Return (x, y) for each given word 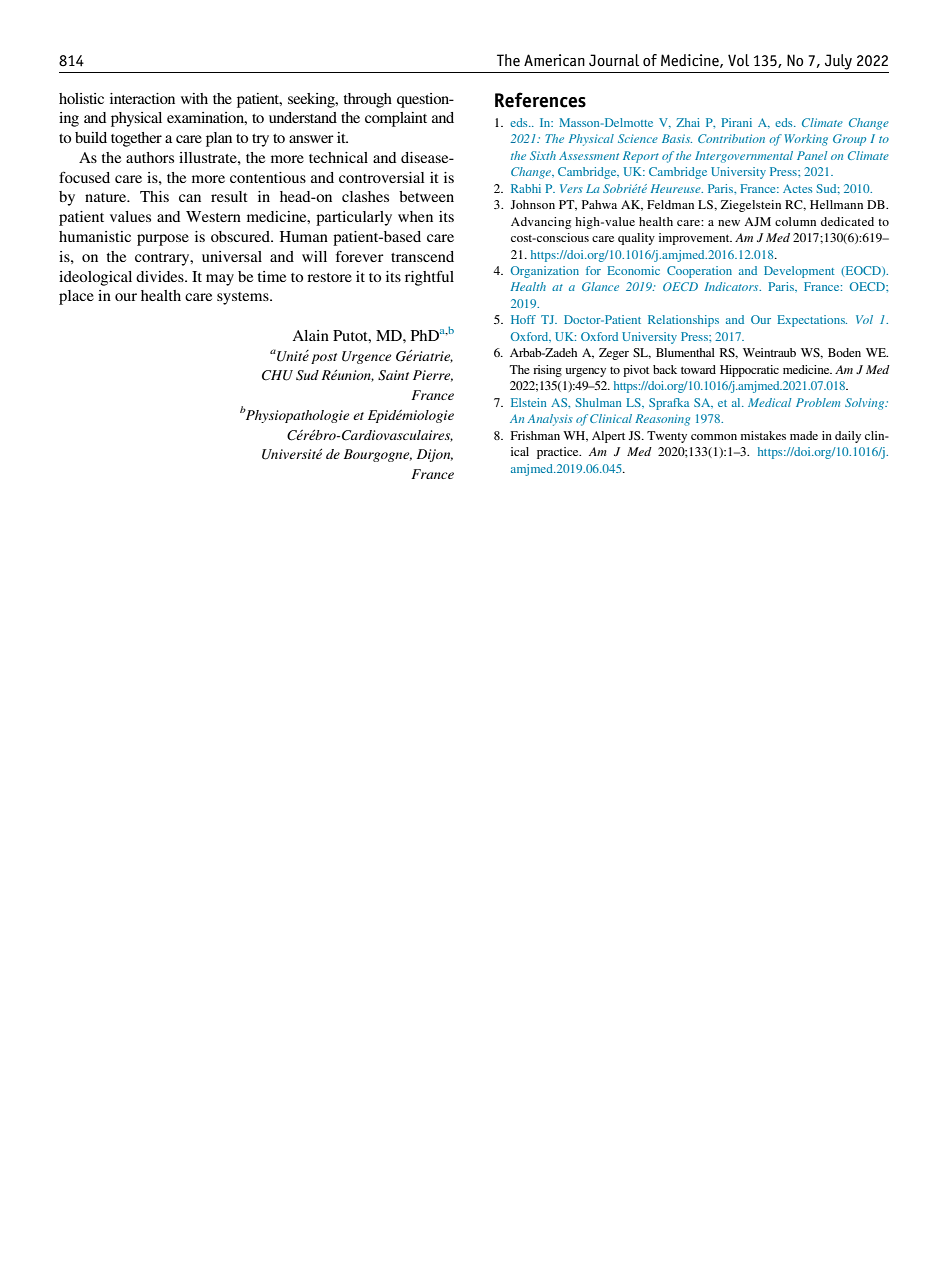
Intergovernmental (744, 157)
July (838, 62)
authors (150, 157)
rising (547, 371)
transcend (422, 256)
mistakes (763, 435)
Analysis (550, 420)
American (554, 60)
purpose (163, 240)
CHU (277, 375)
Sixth (543, 155)
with (194, 98)
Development (799, 272)
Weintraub (769, 352)
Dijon (435, 455)
